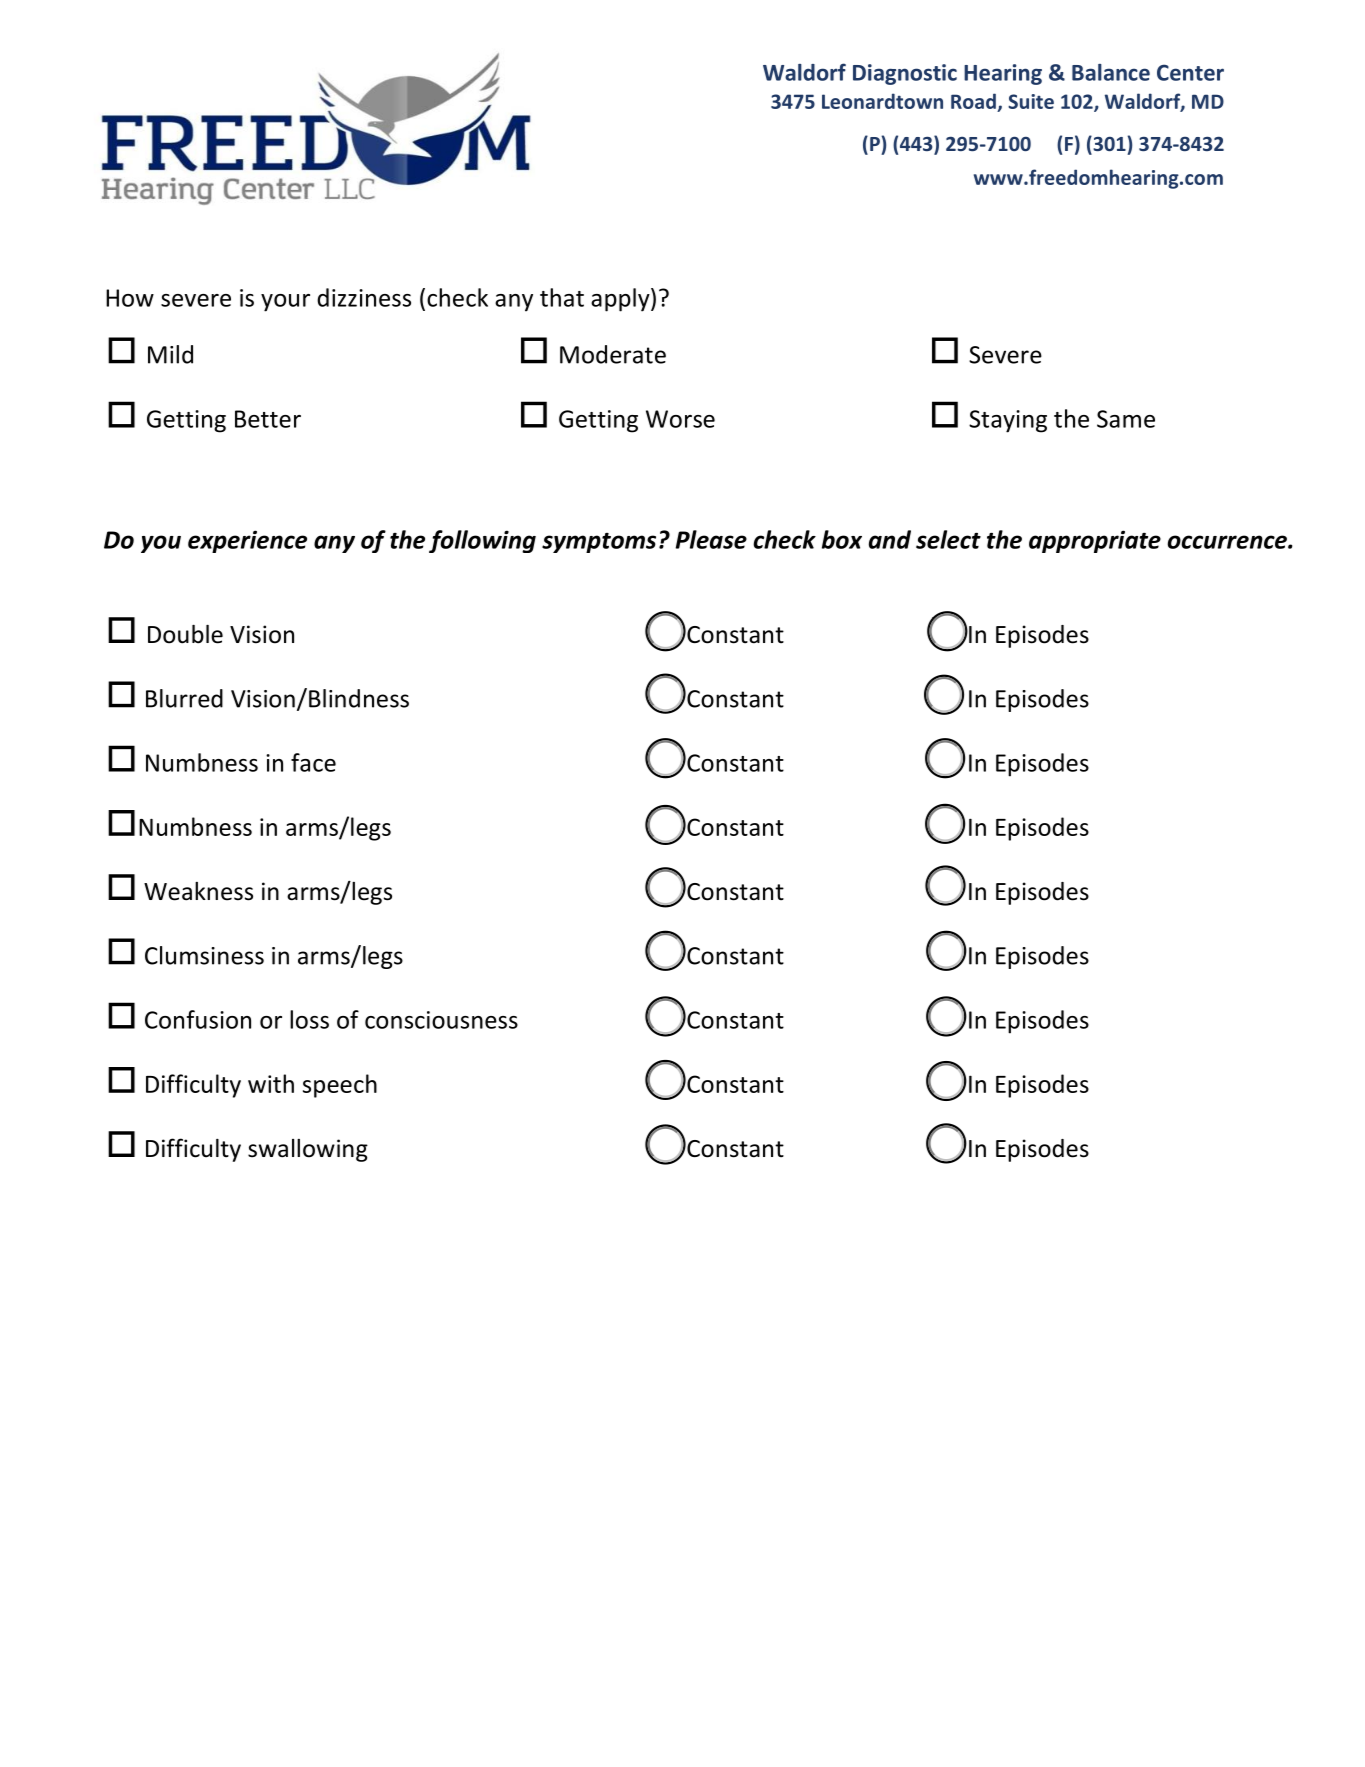  What do you see at coordinates (268, 419) in the screenshot?
I see `Better` at bounding box center [268, 419].
